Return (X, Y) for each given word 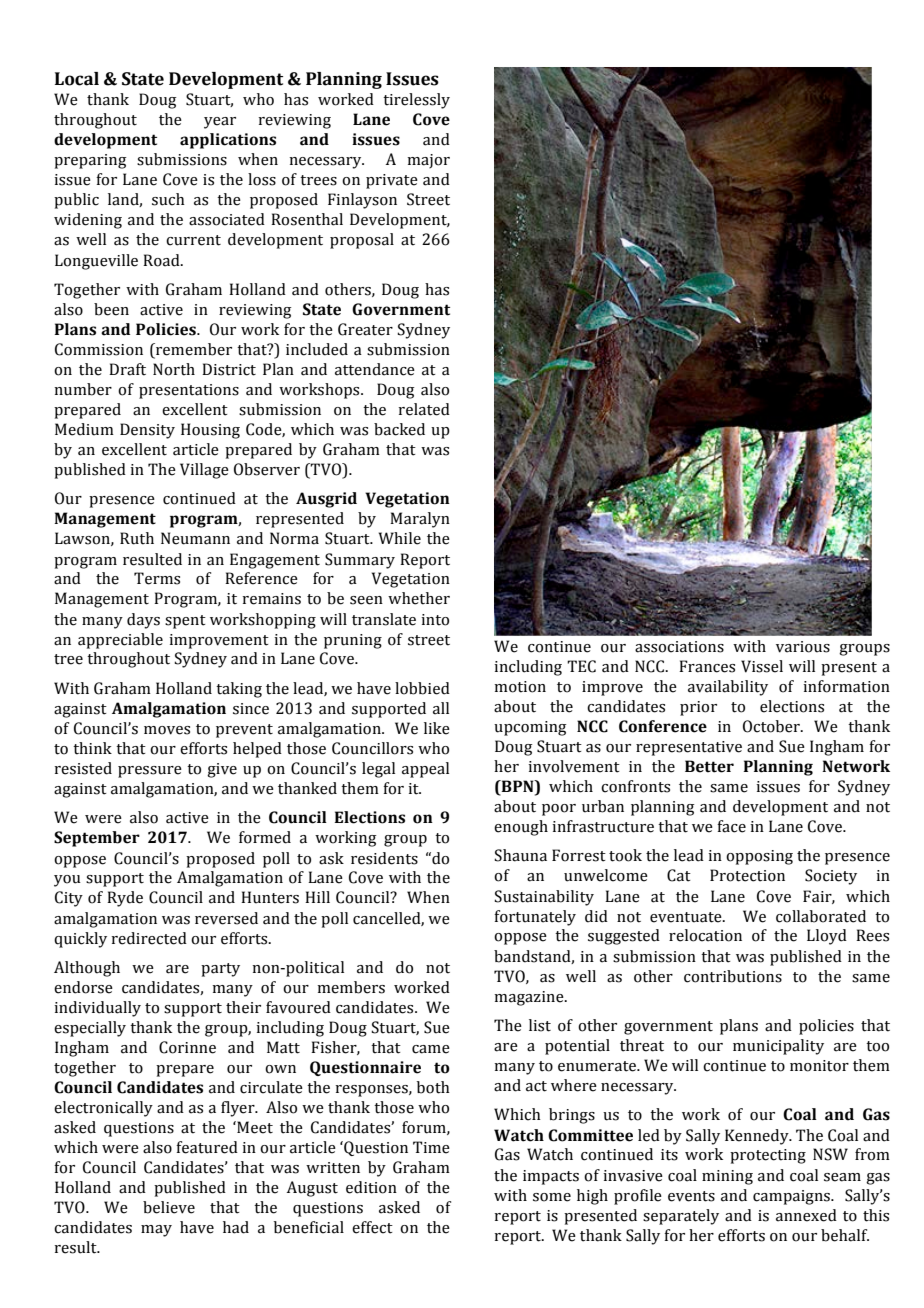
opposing (759, 857)
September (97, 839)
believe (169, 1207)
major (428, 161)
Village (204, 471)
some (552, 1197)
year (220, 123)
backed (399, 429)
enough (521, 828)
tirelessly (416, 101)
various (803, 647)
